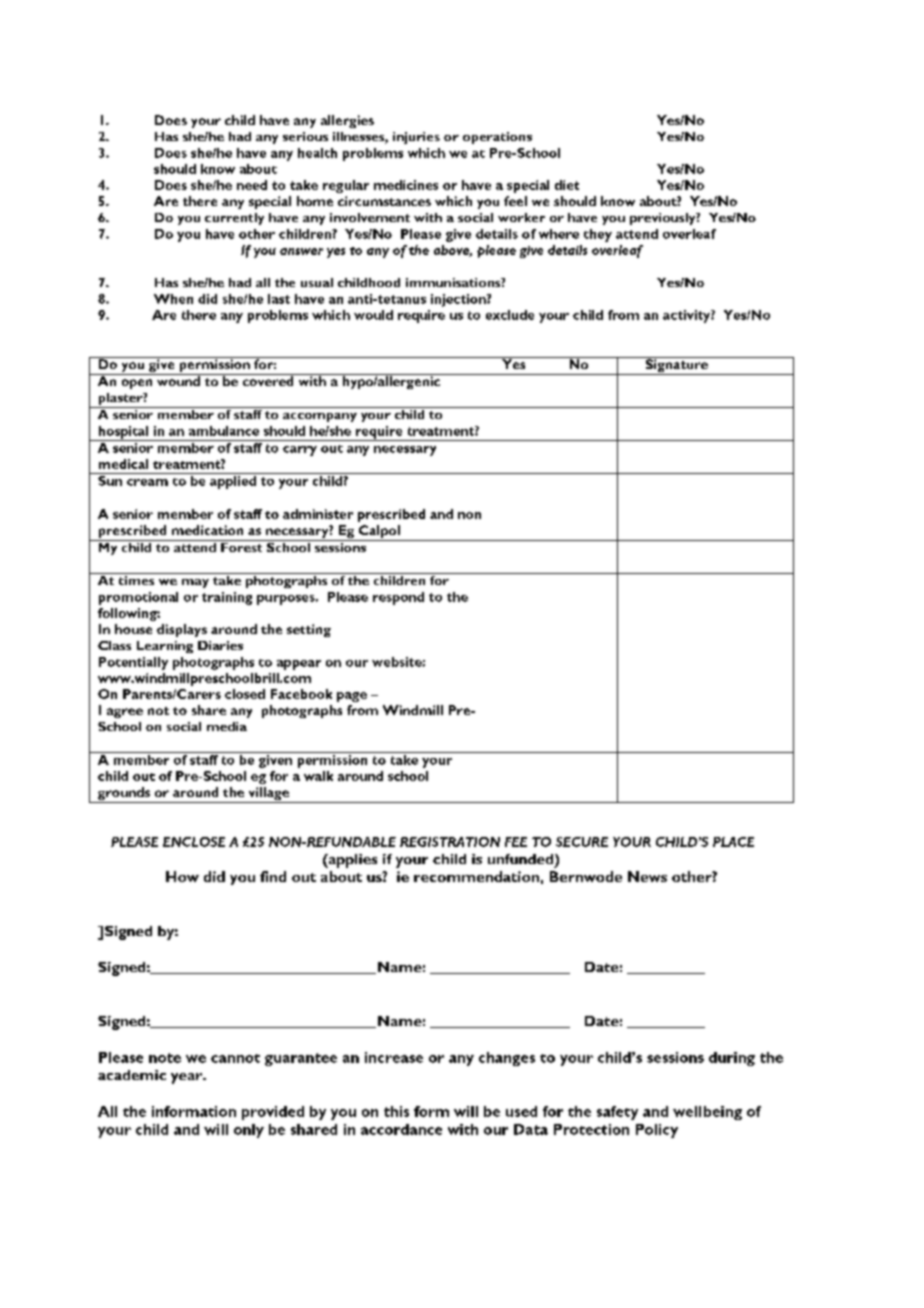 The height and width of the screenshot is (1308, 924). What do you see at coordinates (676, 366) in the screenshot?
I see `Signature` at bounding box center [676, 366].
